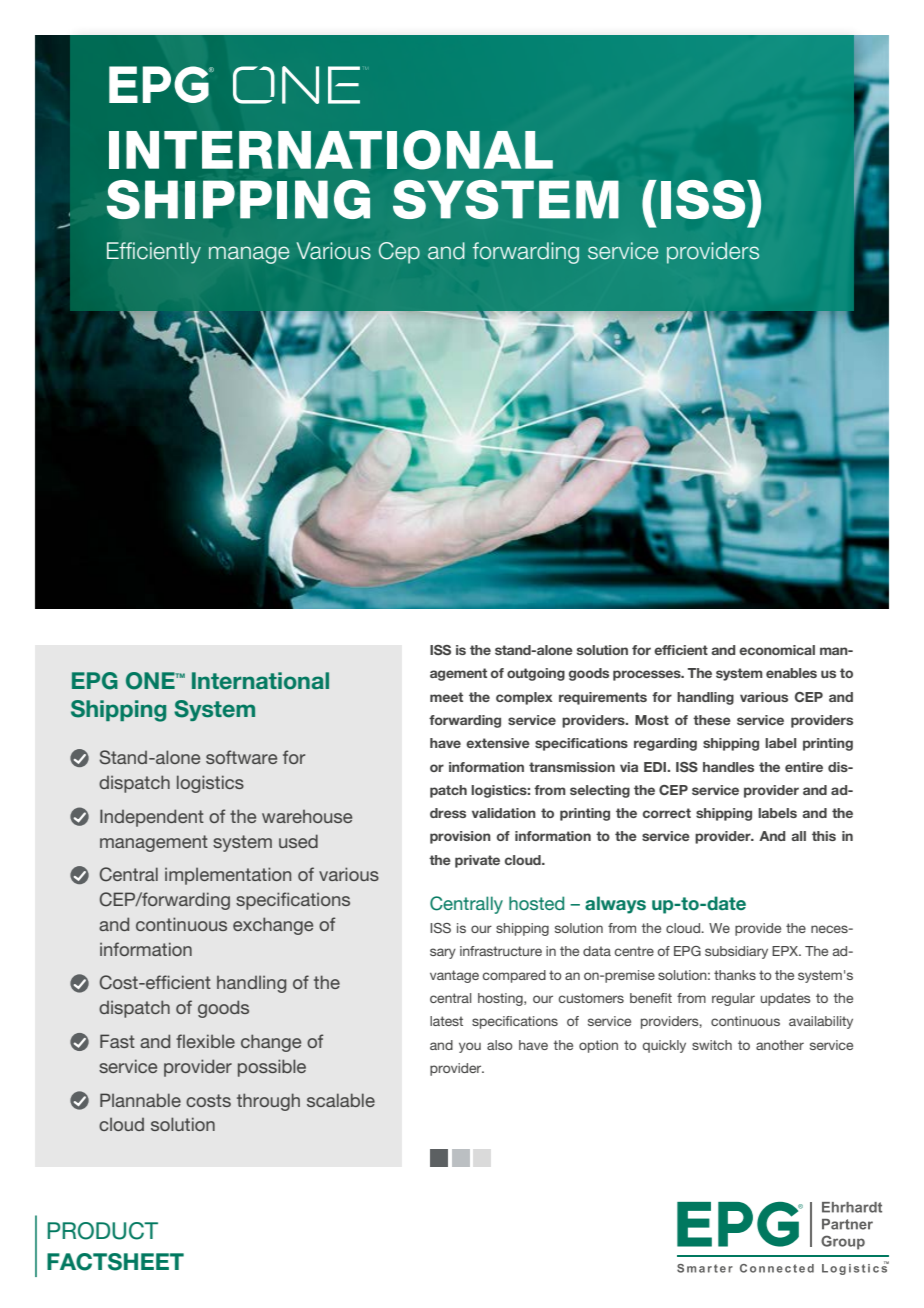  I want to click on switch, so click(712, 1045).
